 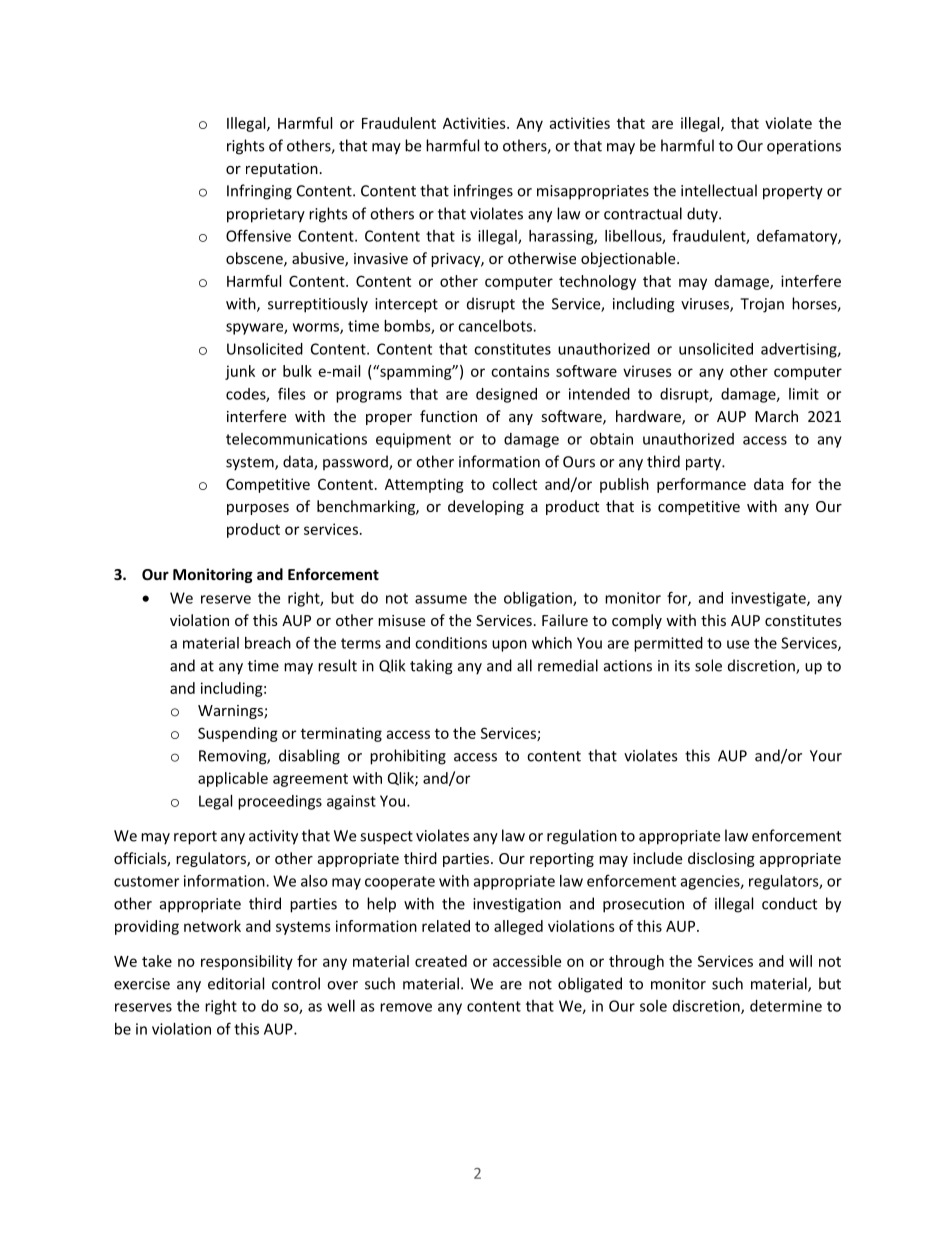 I want to click on editorial, so click(x=236, y=983).
